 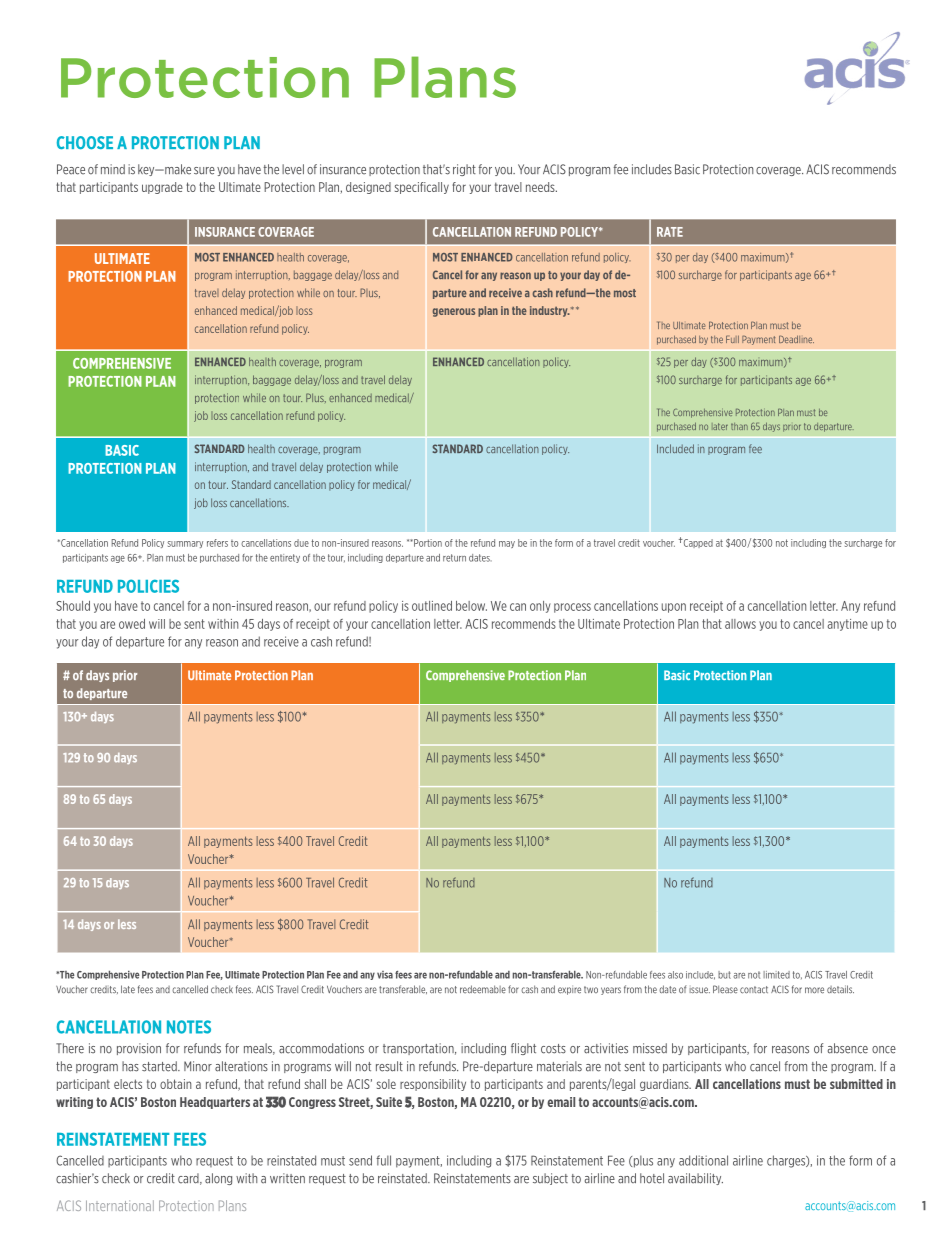 What do you see at coordinates (385, 975) in the screenshot?
I see `visa` at bounding box center [385, 975].
